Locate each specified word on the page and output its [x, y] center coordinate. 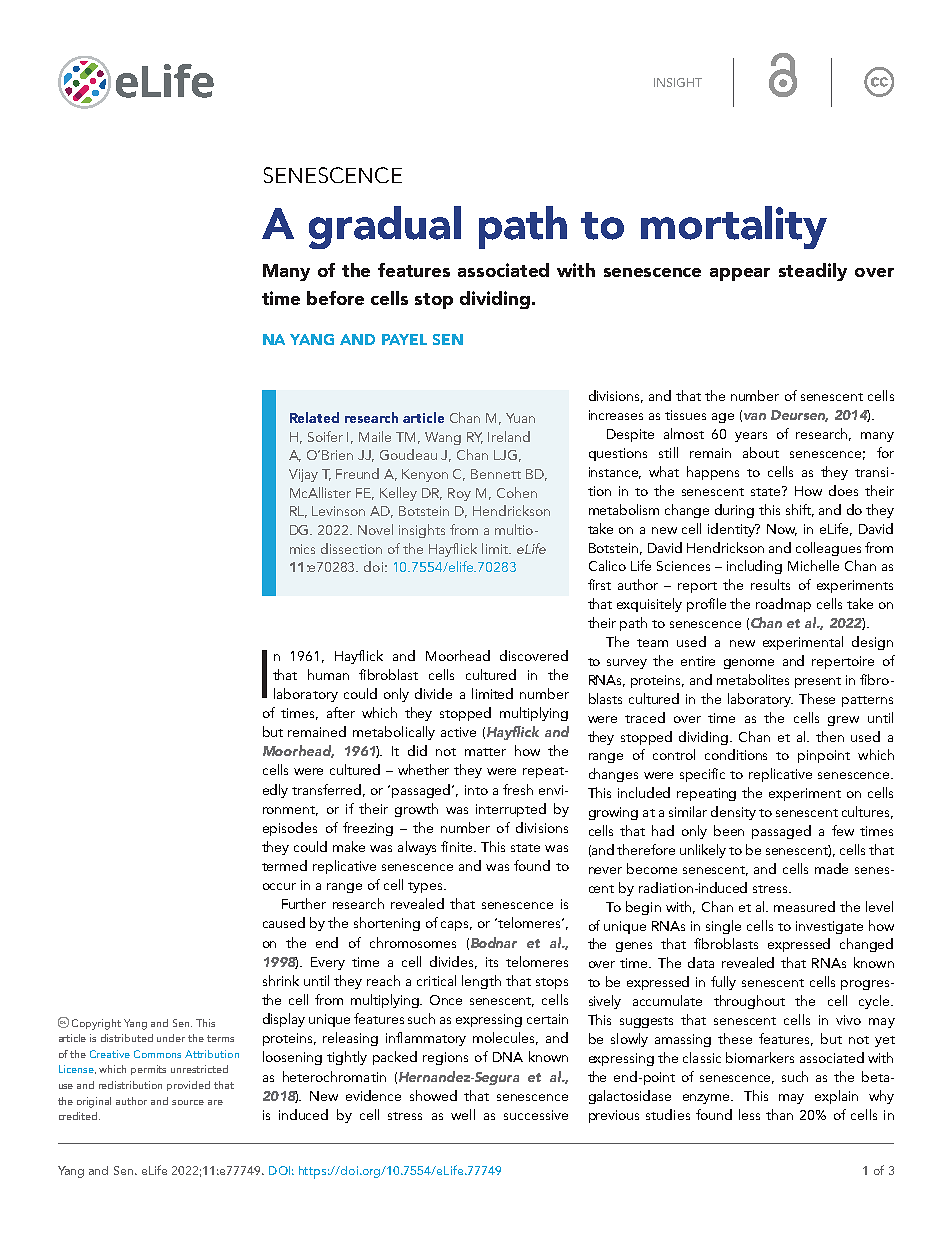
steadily [813, 272]
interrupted [511, 810]
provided [188, 1086]
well [463, 1114]
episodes [290, 829]
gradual [385, 227]
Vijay [303, 475]
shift [800, 510]
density [733, 813]
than [779, 1114]
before [335, 298]
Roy [459, 494]
